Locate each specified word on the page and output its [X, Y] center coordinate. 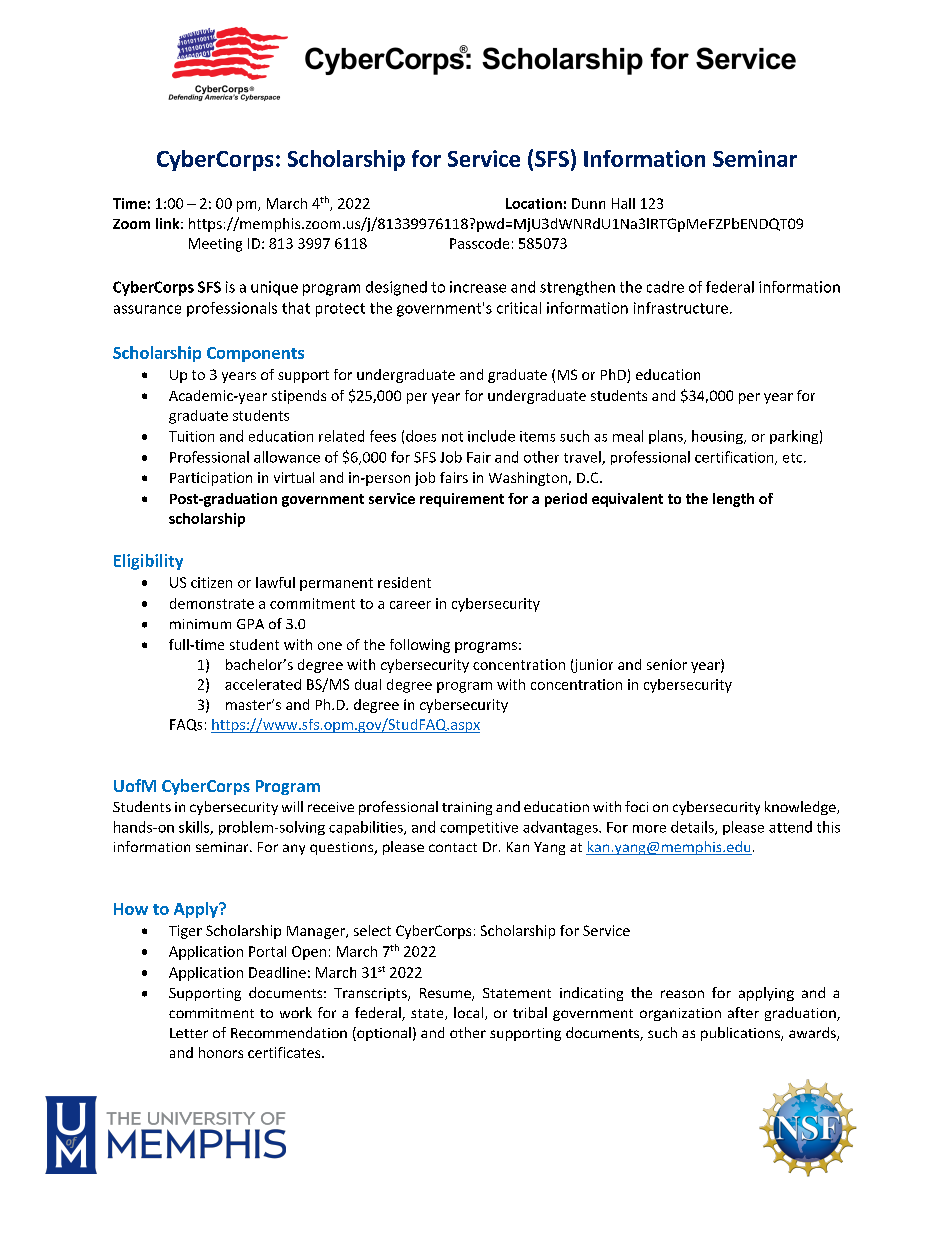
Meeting [215, 245]
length [733, 500]
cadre [665, 287]
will [292, 806]
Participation [211, 479]
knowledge [801, 808]
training [467, 808]
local [468, 1012]
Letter [189, 1033]
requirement [462, 500]
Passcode [479, 243]
